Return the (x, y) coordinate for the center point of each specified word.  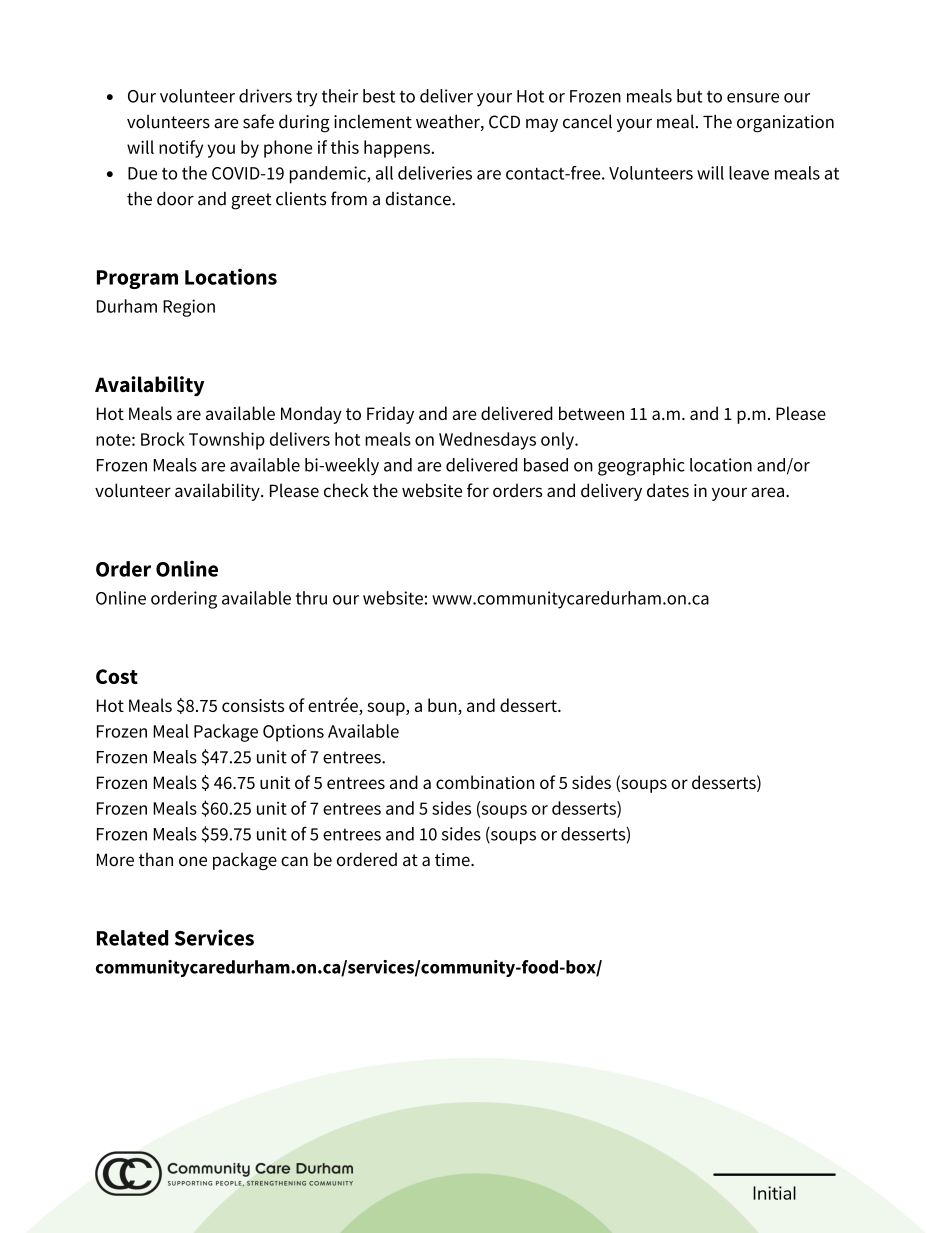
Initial (774, 1193)
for (478, 490)
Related (132, 938)
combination (485, 782)
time (453, 860)
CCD (504, 122)
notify (181, 149)
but (690, 96)
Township (227, 441)
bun (443, 706)
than (156, 859)
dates (668, 490)
